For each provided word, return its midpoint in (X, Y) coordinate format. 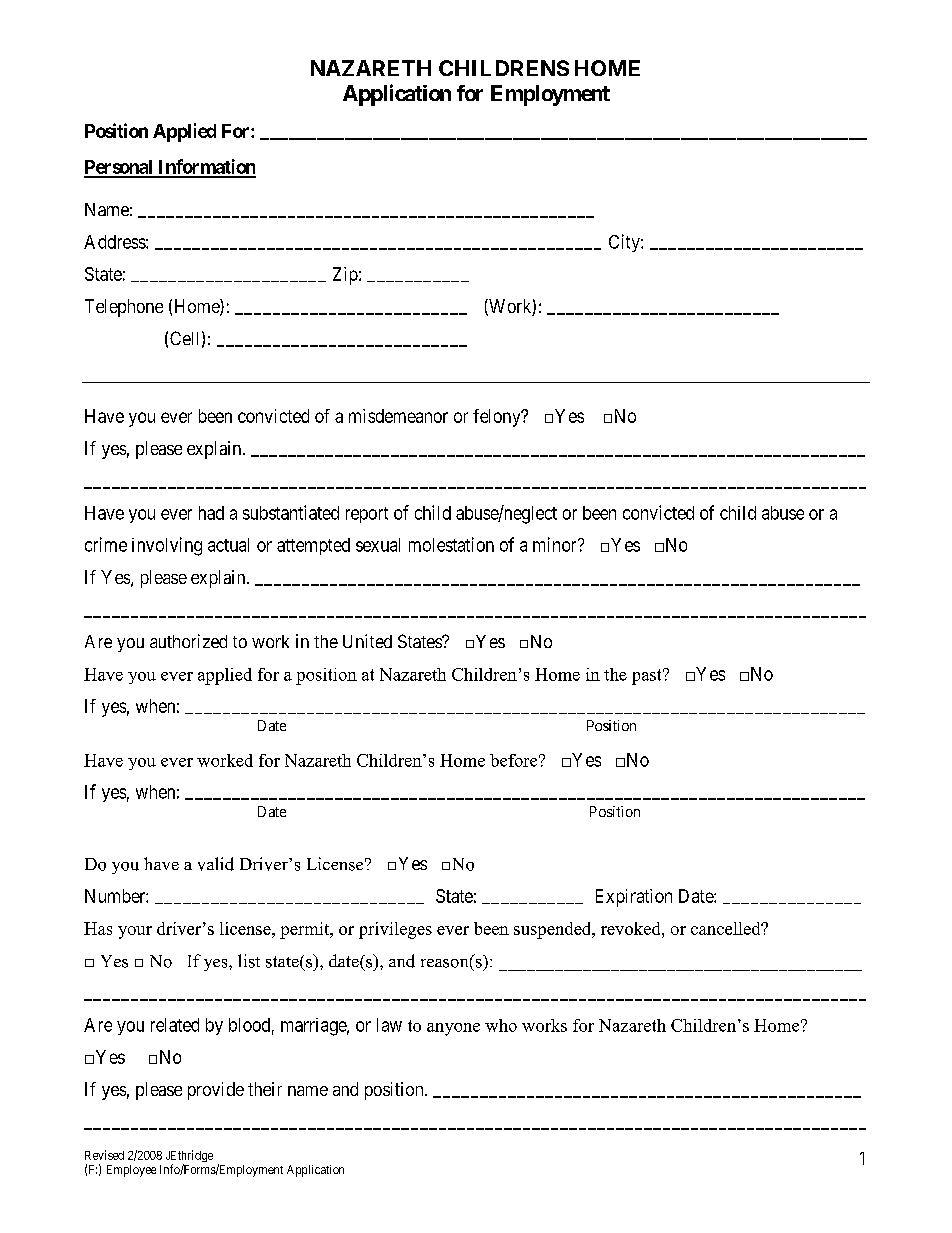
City (625, 243)
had (211, 513)
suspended (554, 930)
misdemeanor (398, 416)
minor (556, 544)
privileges (395, 930)
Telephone (124, 308)
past (648, 677)
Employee (131, 1171)
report (367, 515)
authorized (188, 641)
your (135, 932)
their (265, 1089)
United (367, 641)
